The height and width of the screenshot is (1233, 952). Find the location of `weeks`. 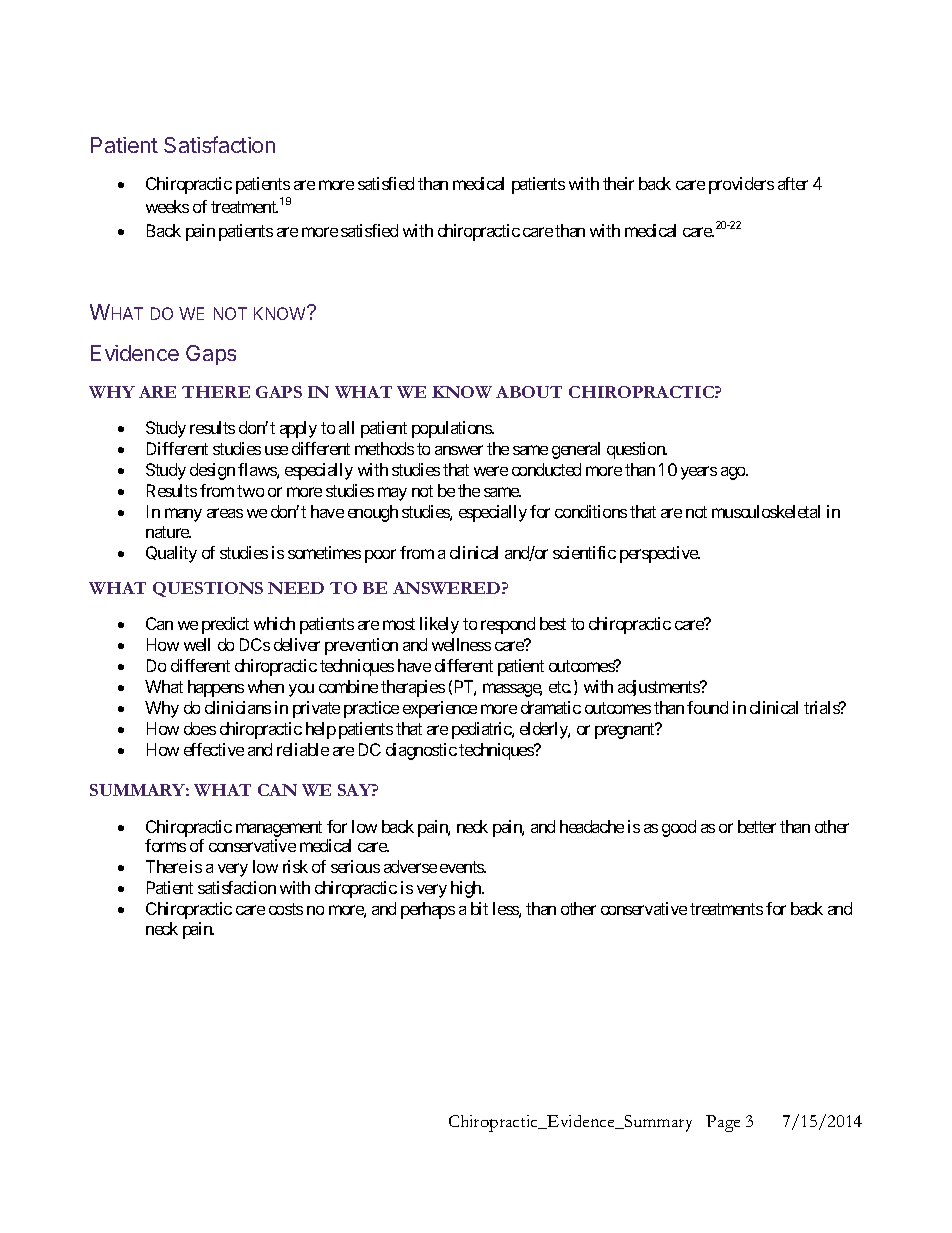

weeks is located at coordinates (167, 206).
